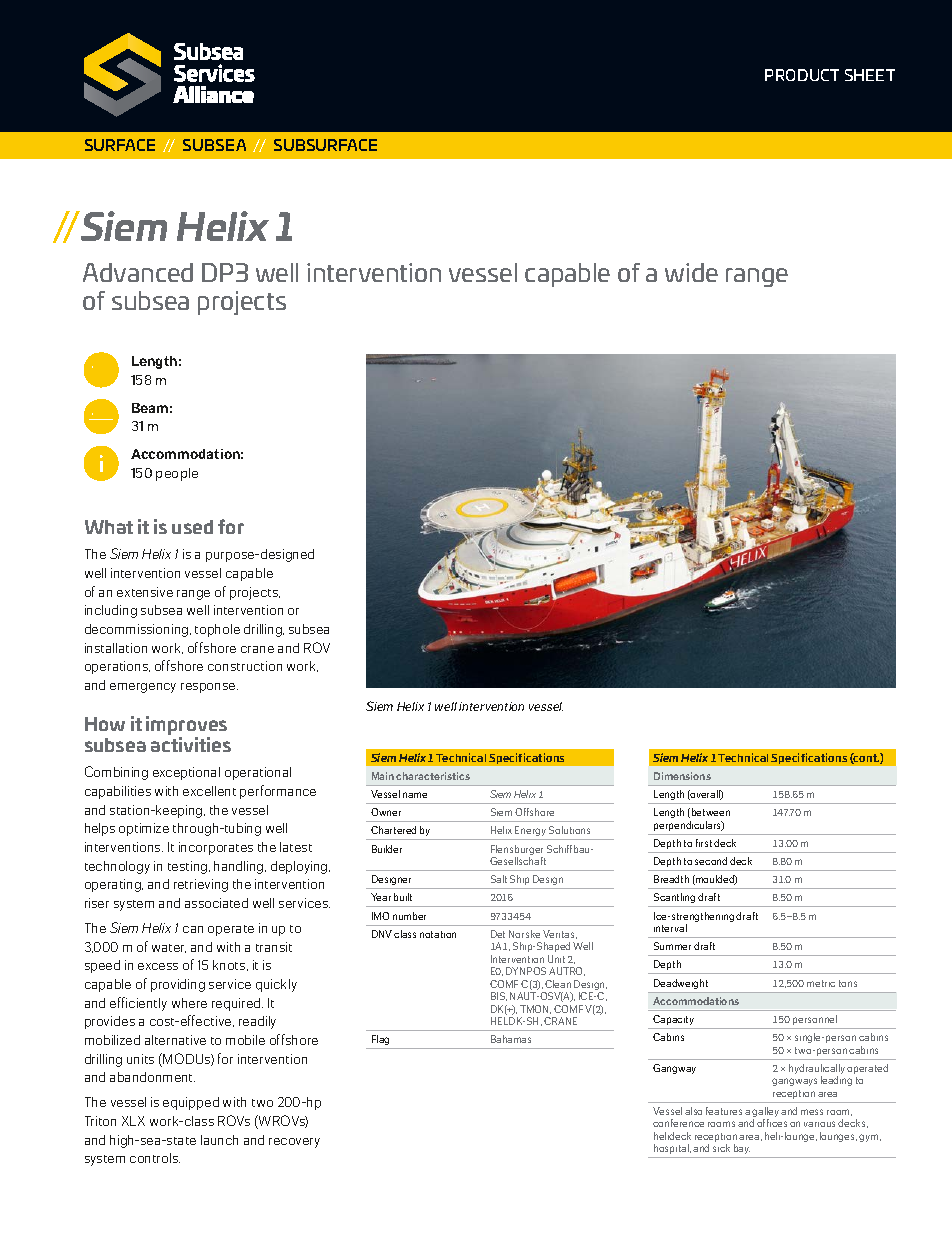 This screenshot has height=1233, width=952. I want to click on Dimensions, so click(682, 776).
